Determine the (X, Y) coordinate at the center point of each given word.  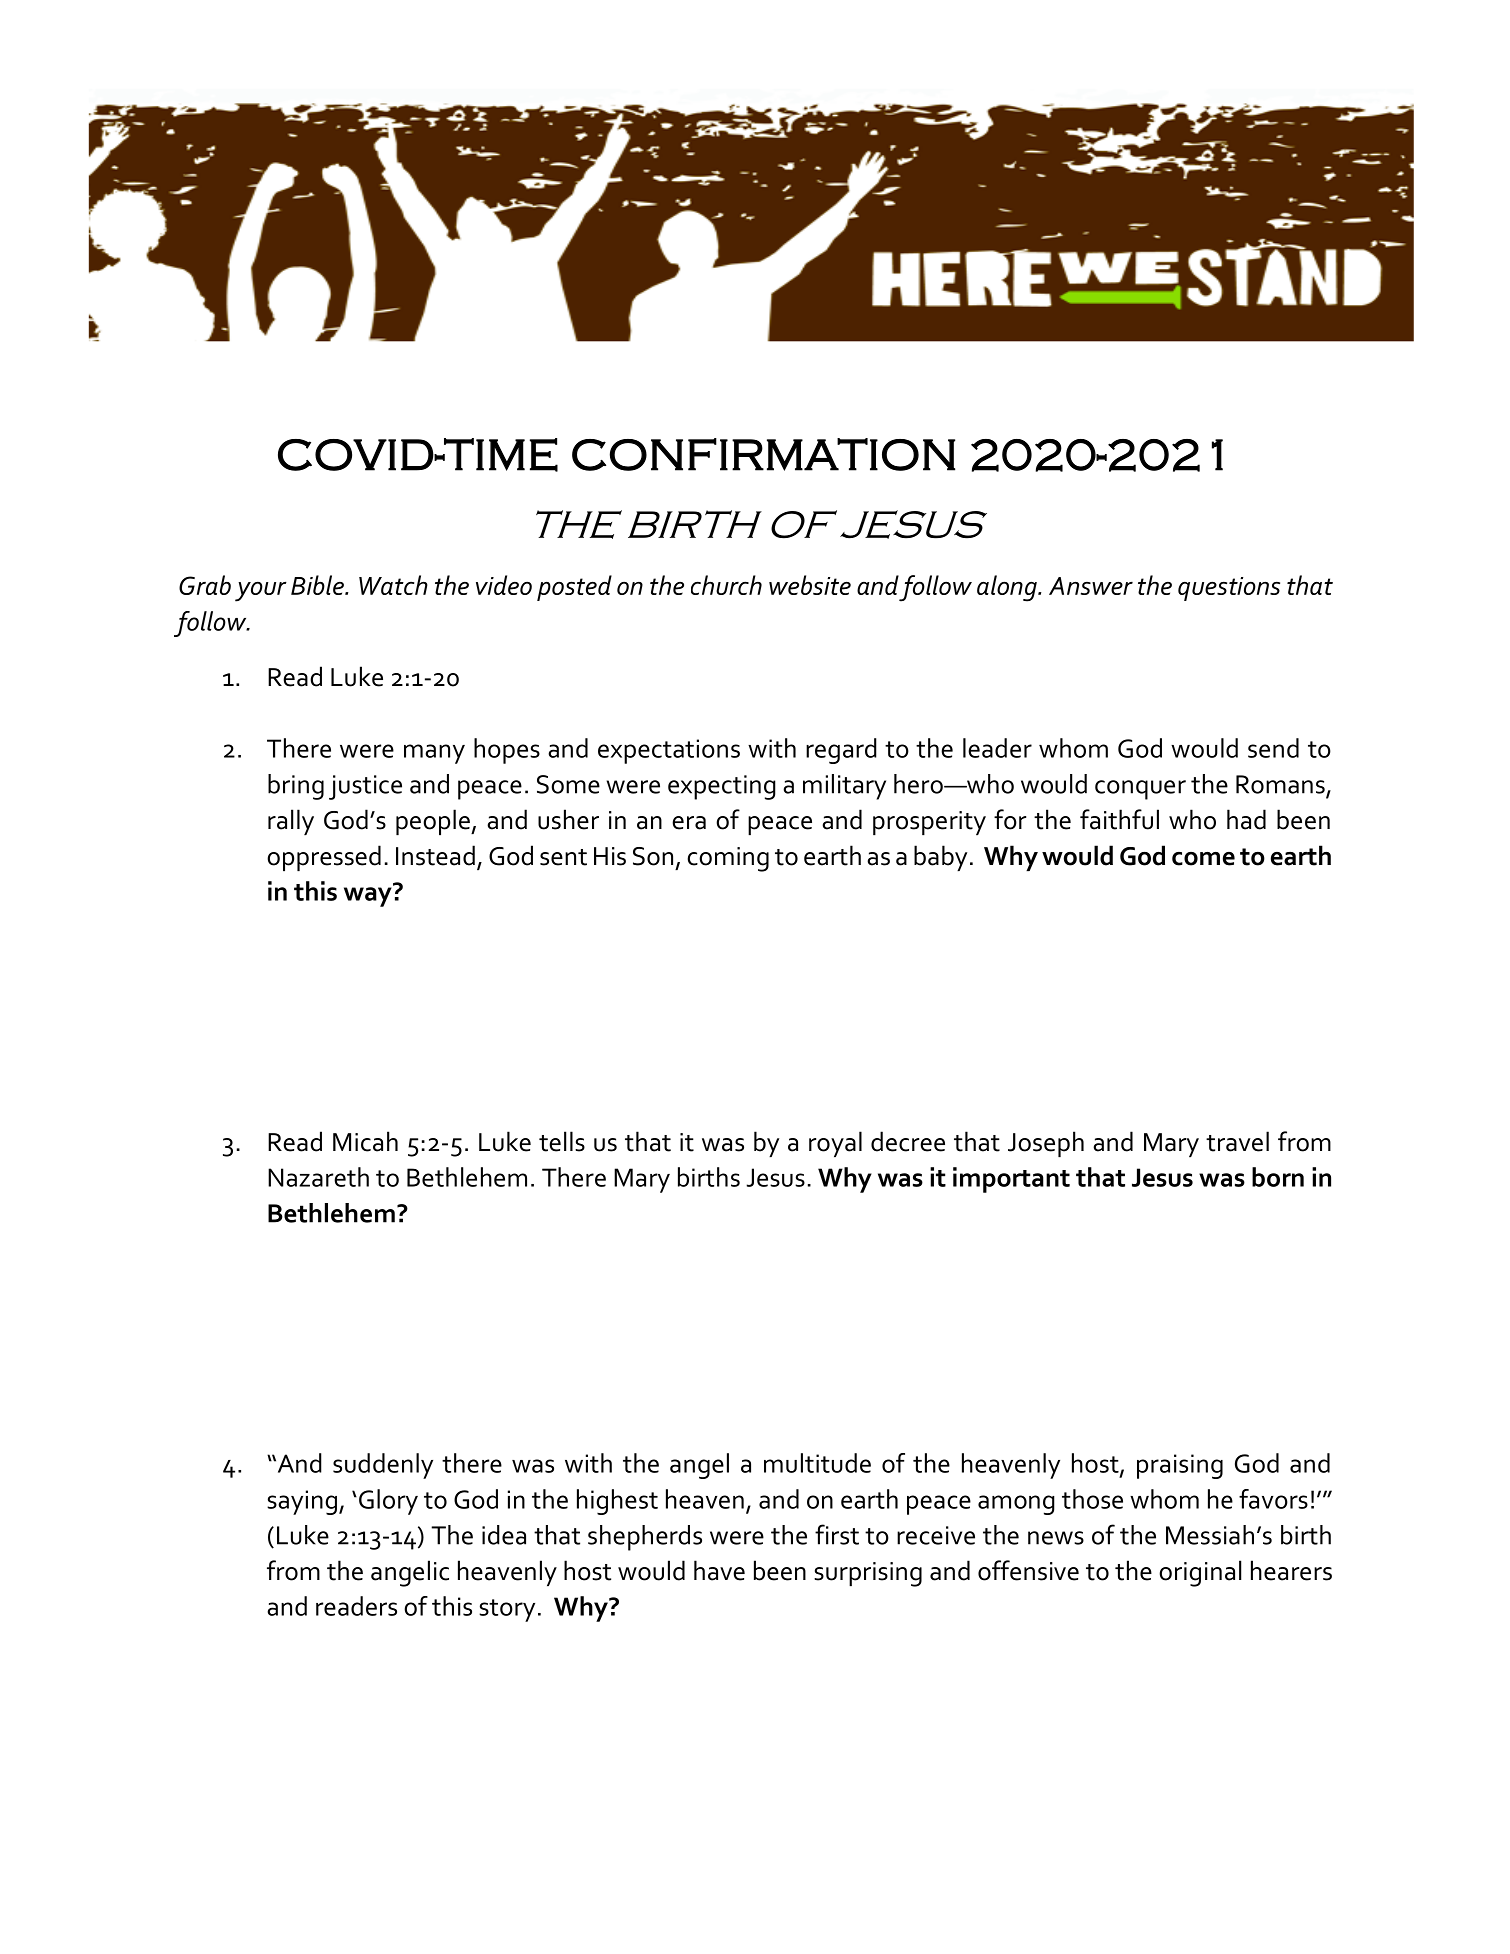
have (719, 1570)
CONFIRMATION (763, 454)
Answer (1091, 586)
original (1200, 1573)
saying (302, 1502)
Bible (318, 585)
